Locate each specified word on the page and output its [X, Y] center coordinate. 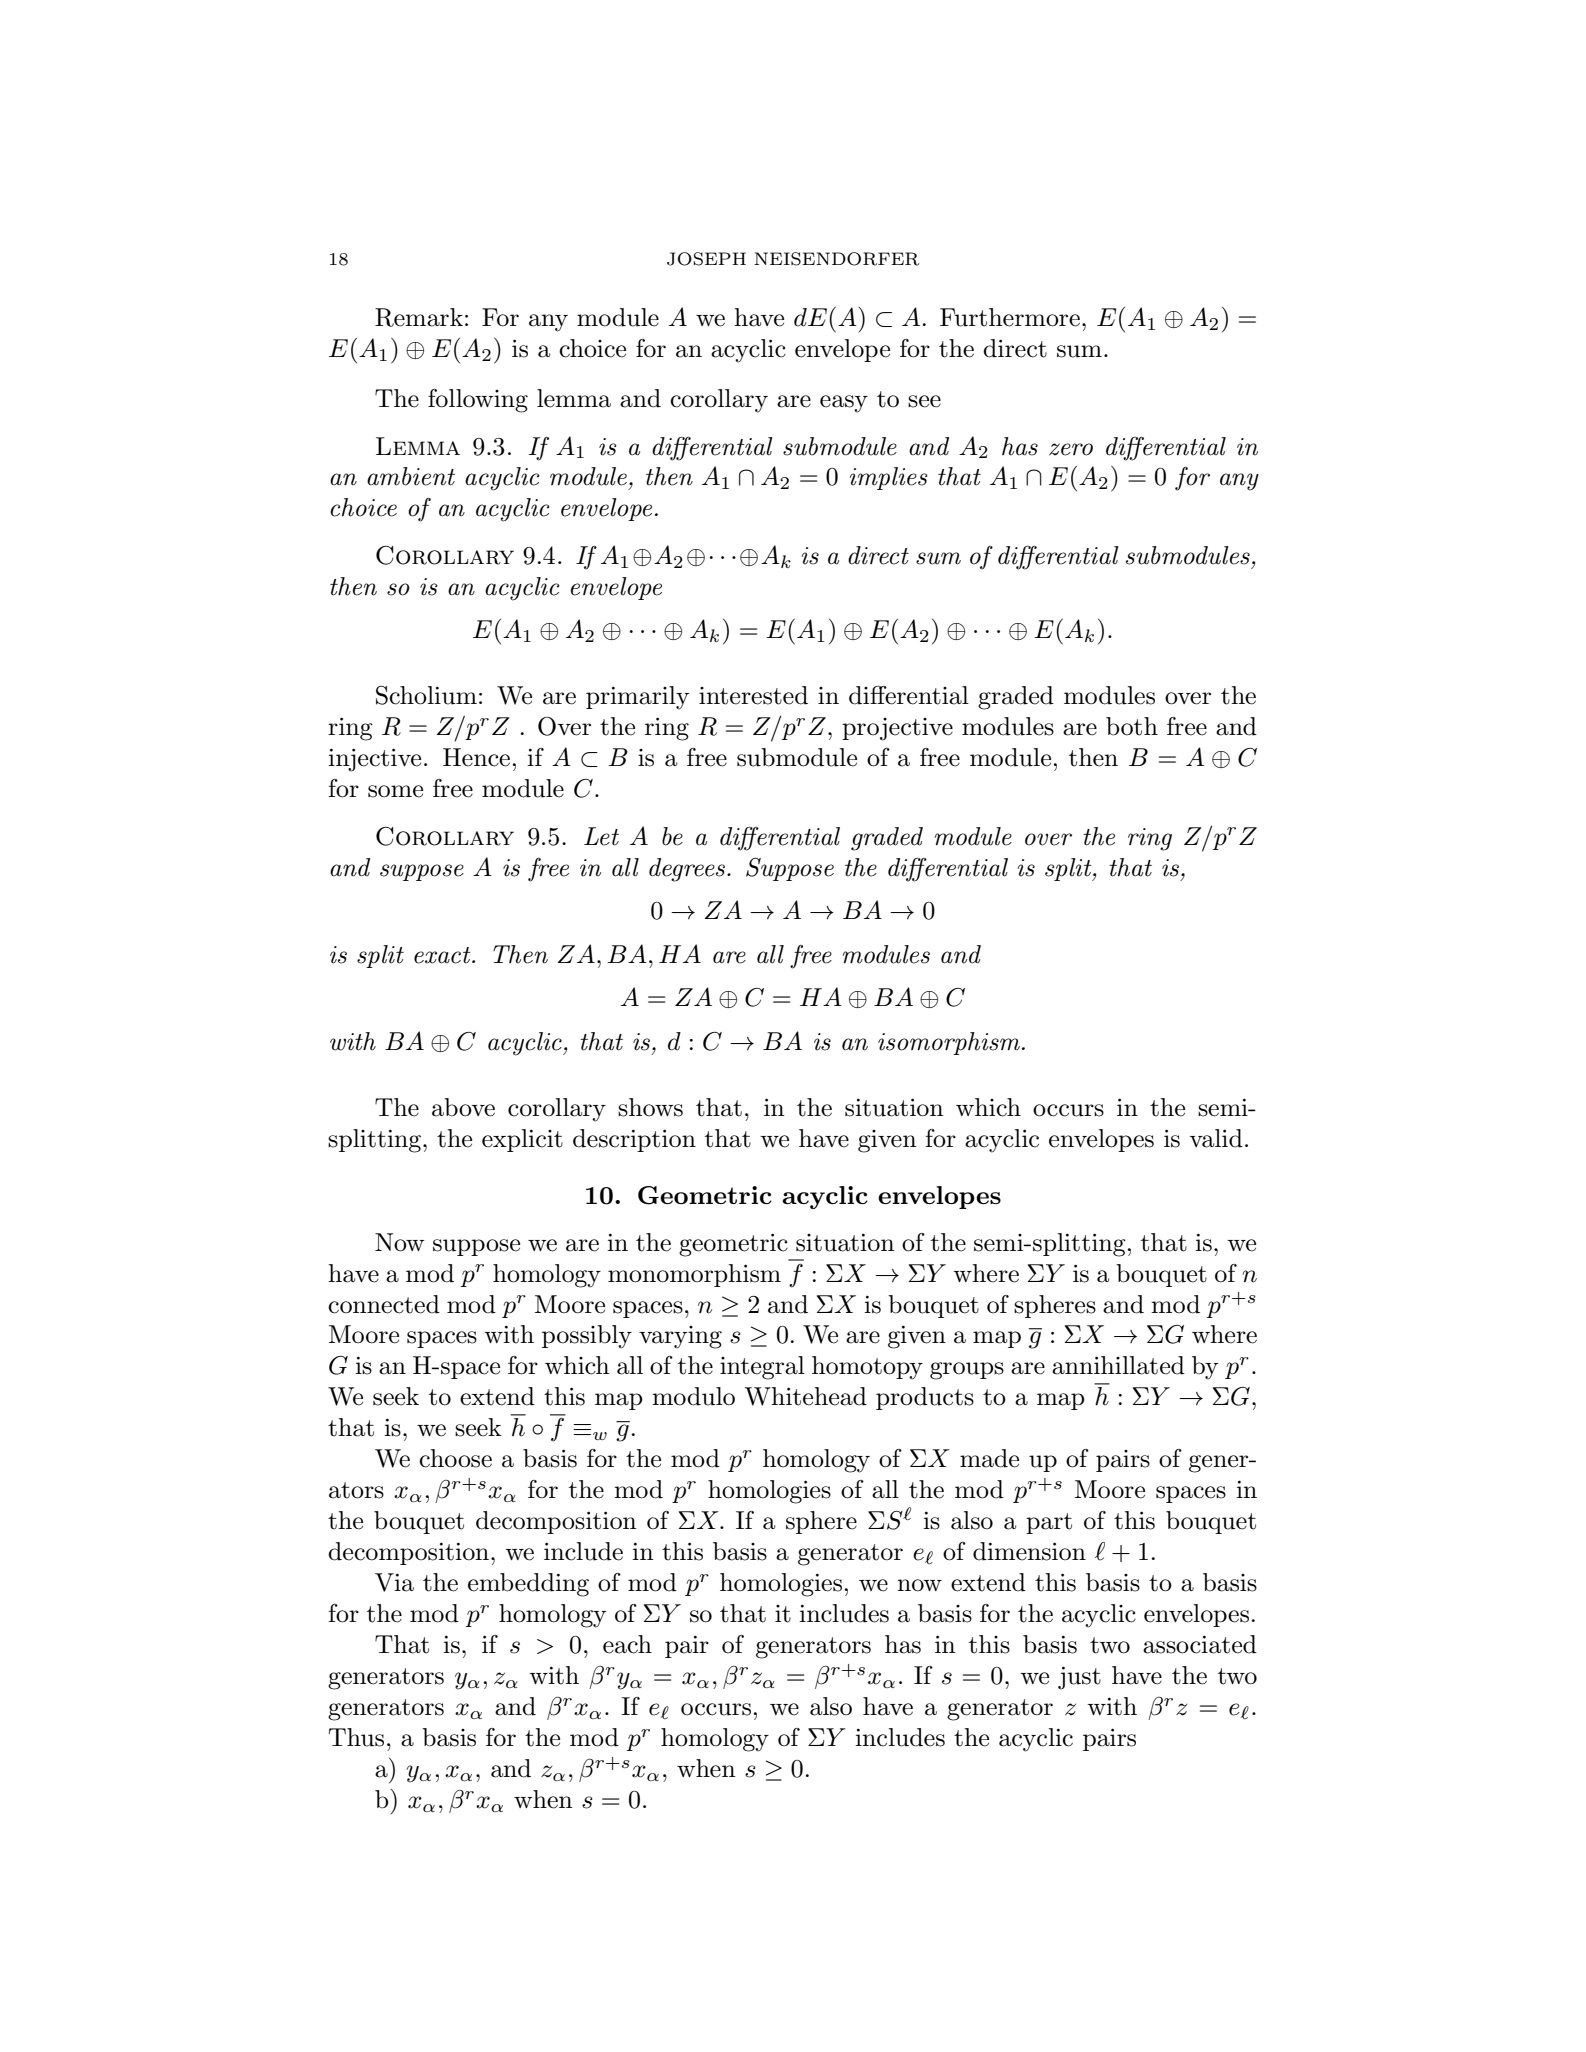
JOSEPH [706, 259]
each [627, 1644]
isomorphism [949, 1043]
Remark [419, 317]
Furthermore [1010, 317]
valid [1216, 1138]
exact [443, 955]
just [1079, 1678]
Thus [356, 1737]
